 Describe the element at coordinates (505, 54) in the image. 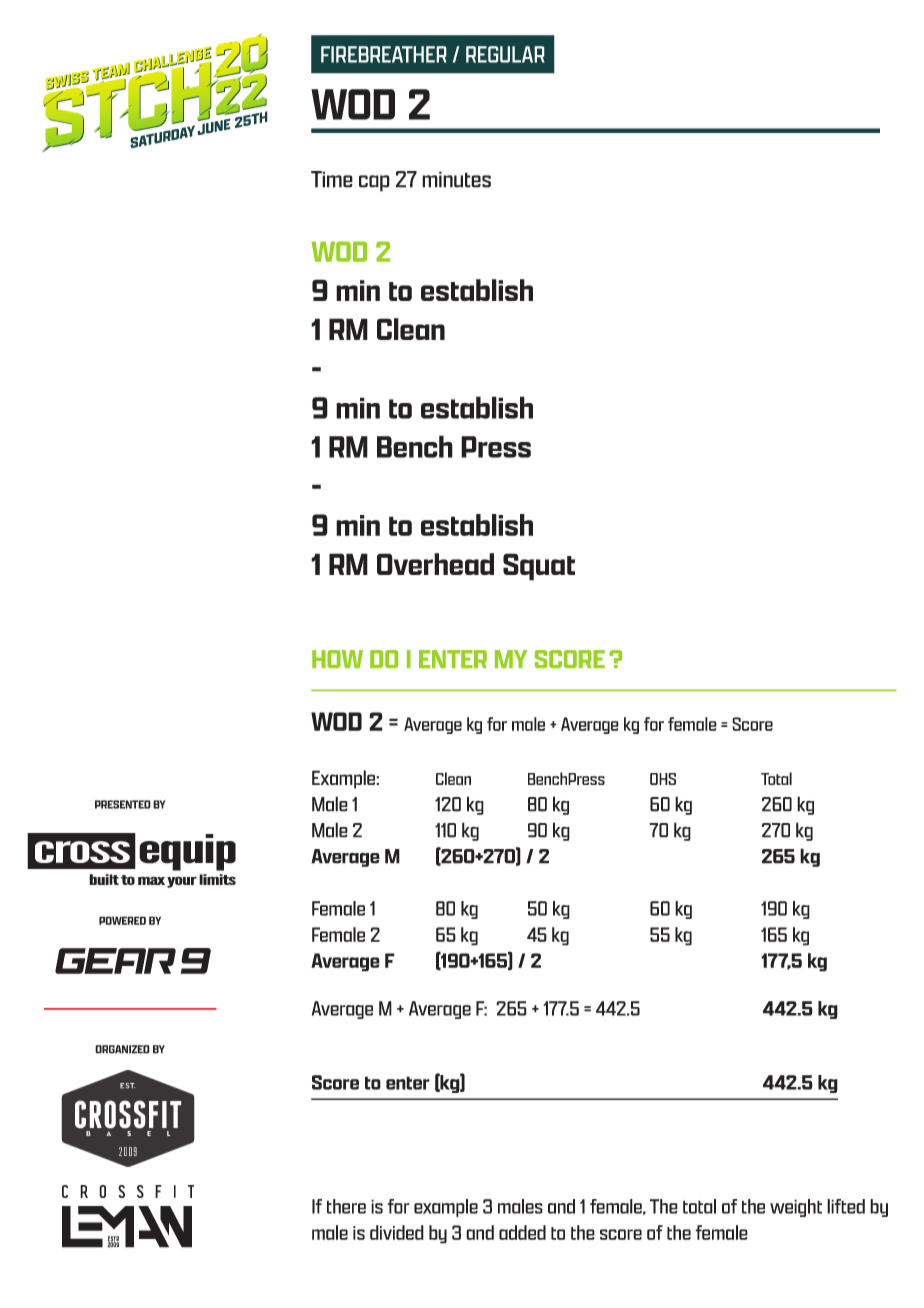

I see `REGULAR` at that location.
